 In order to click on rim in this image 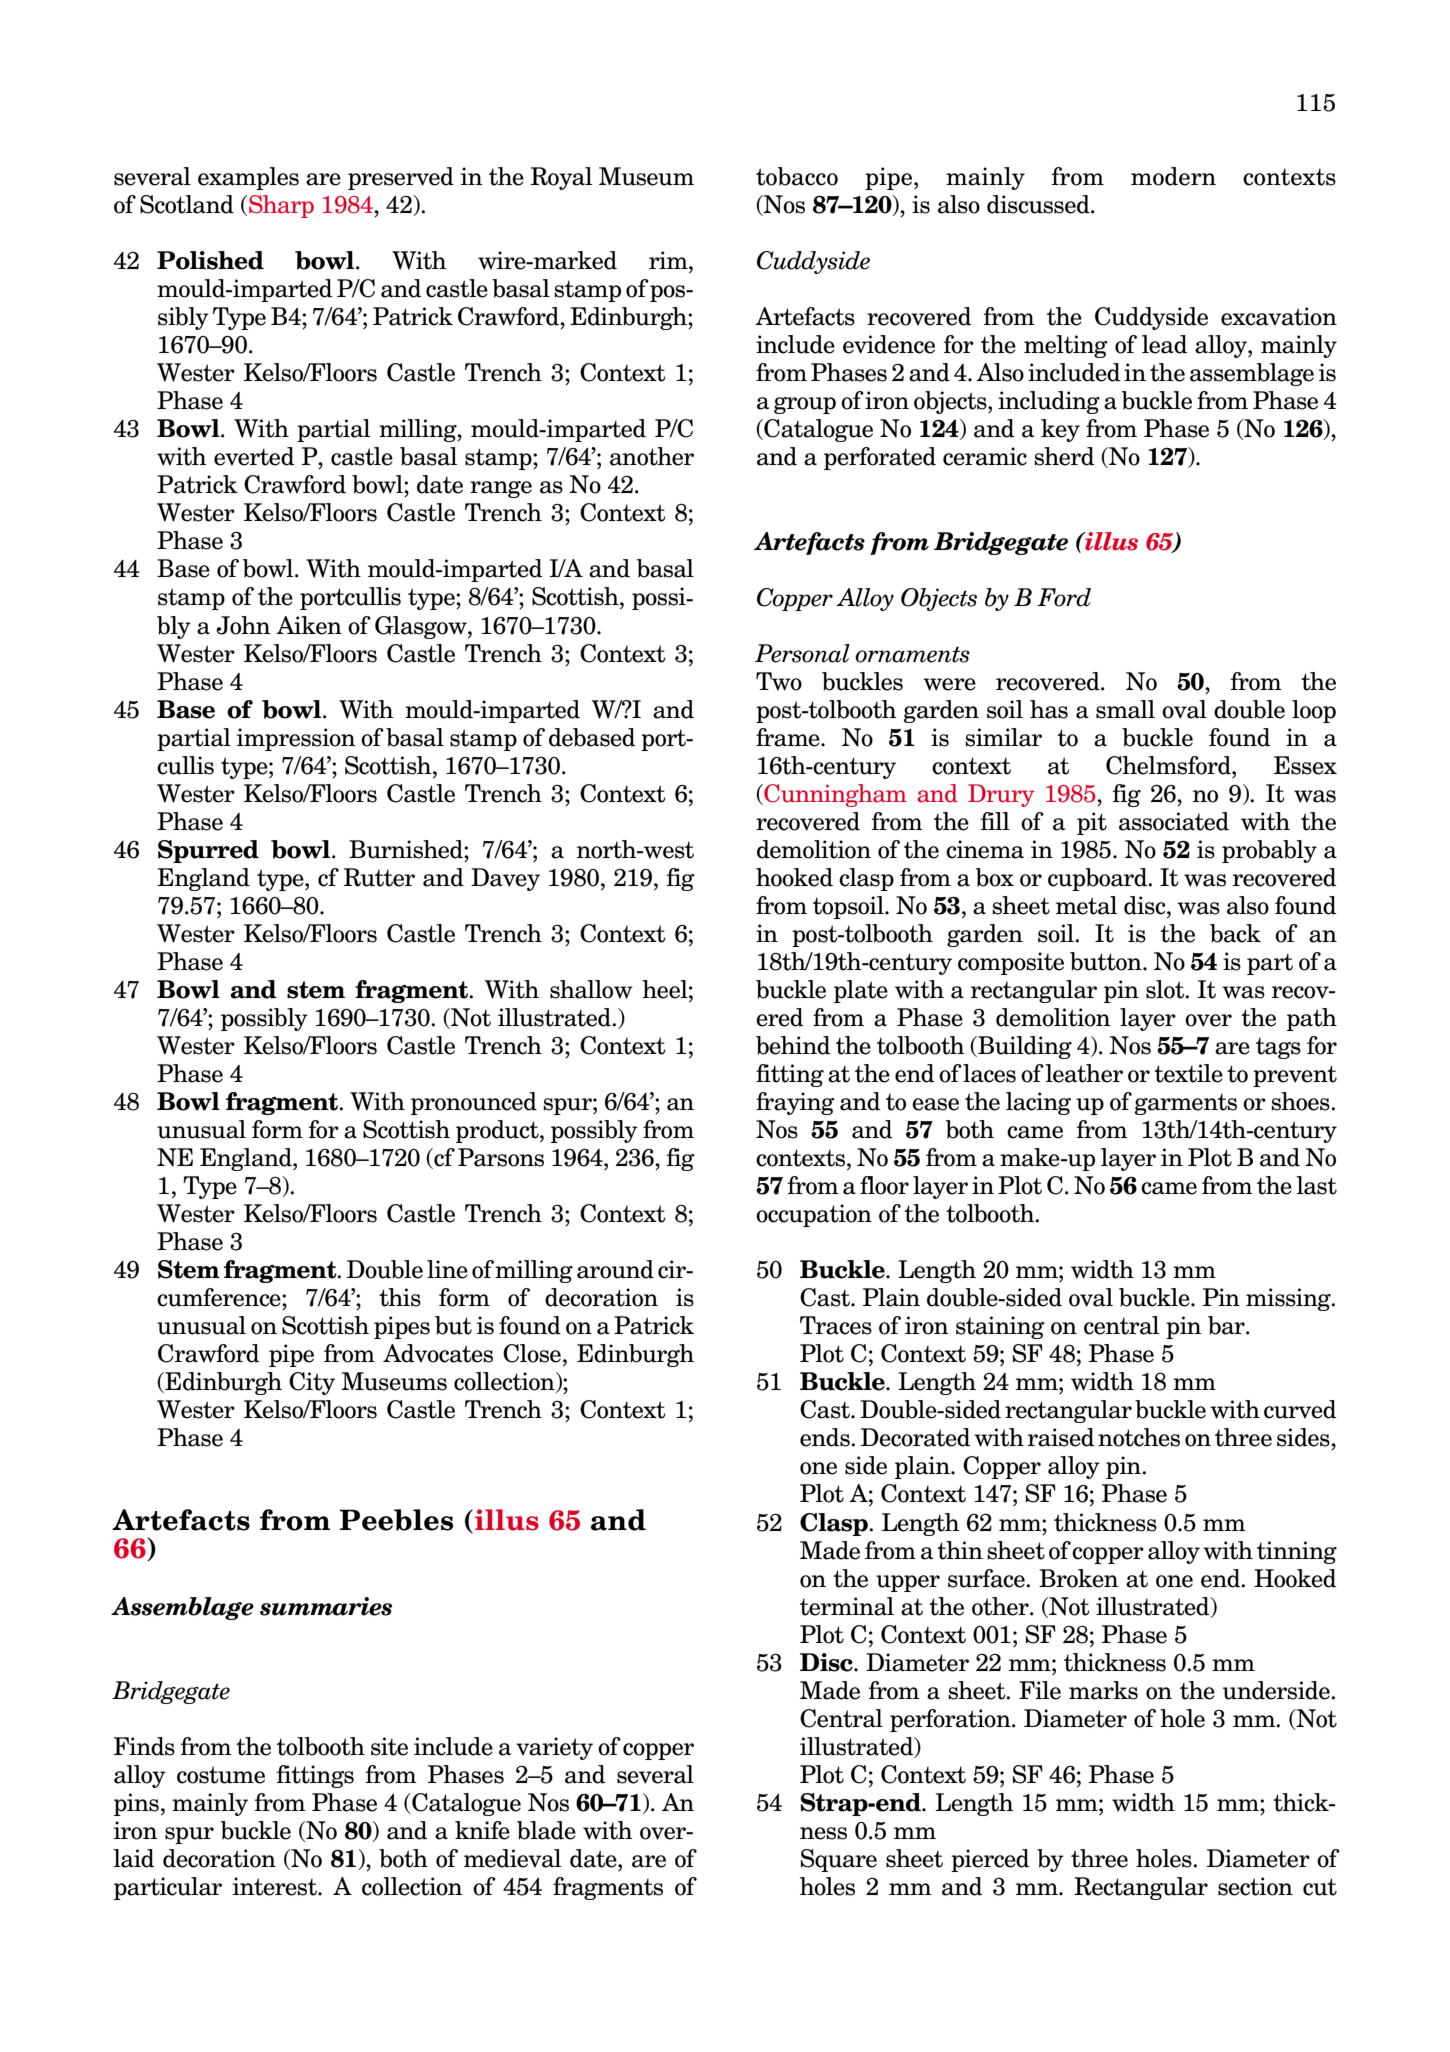, I will do `click(669, 260)`.
